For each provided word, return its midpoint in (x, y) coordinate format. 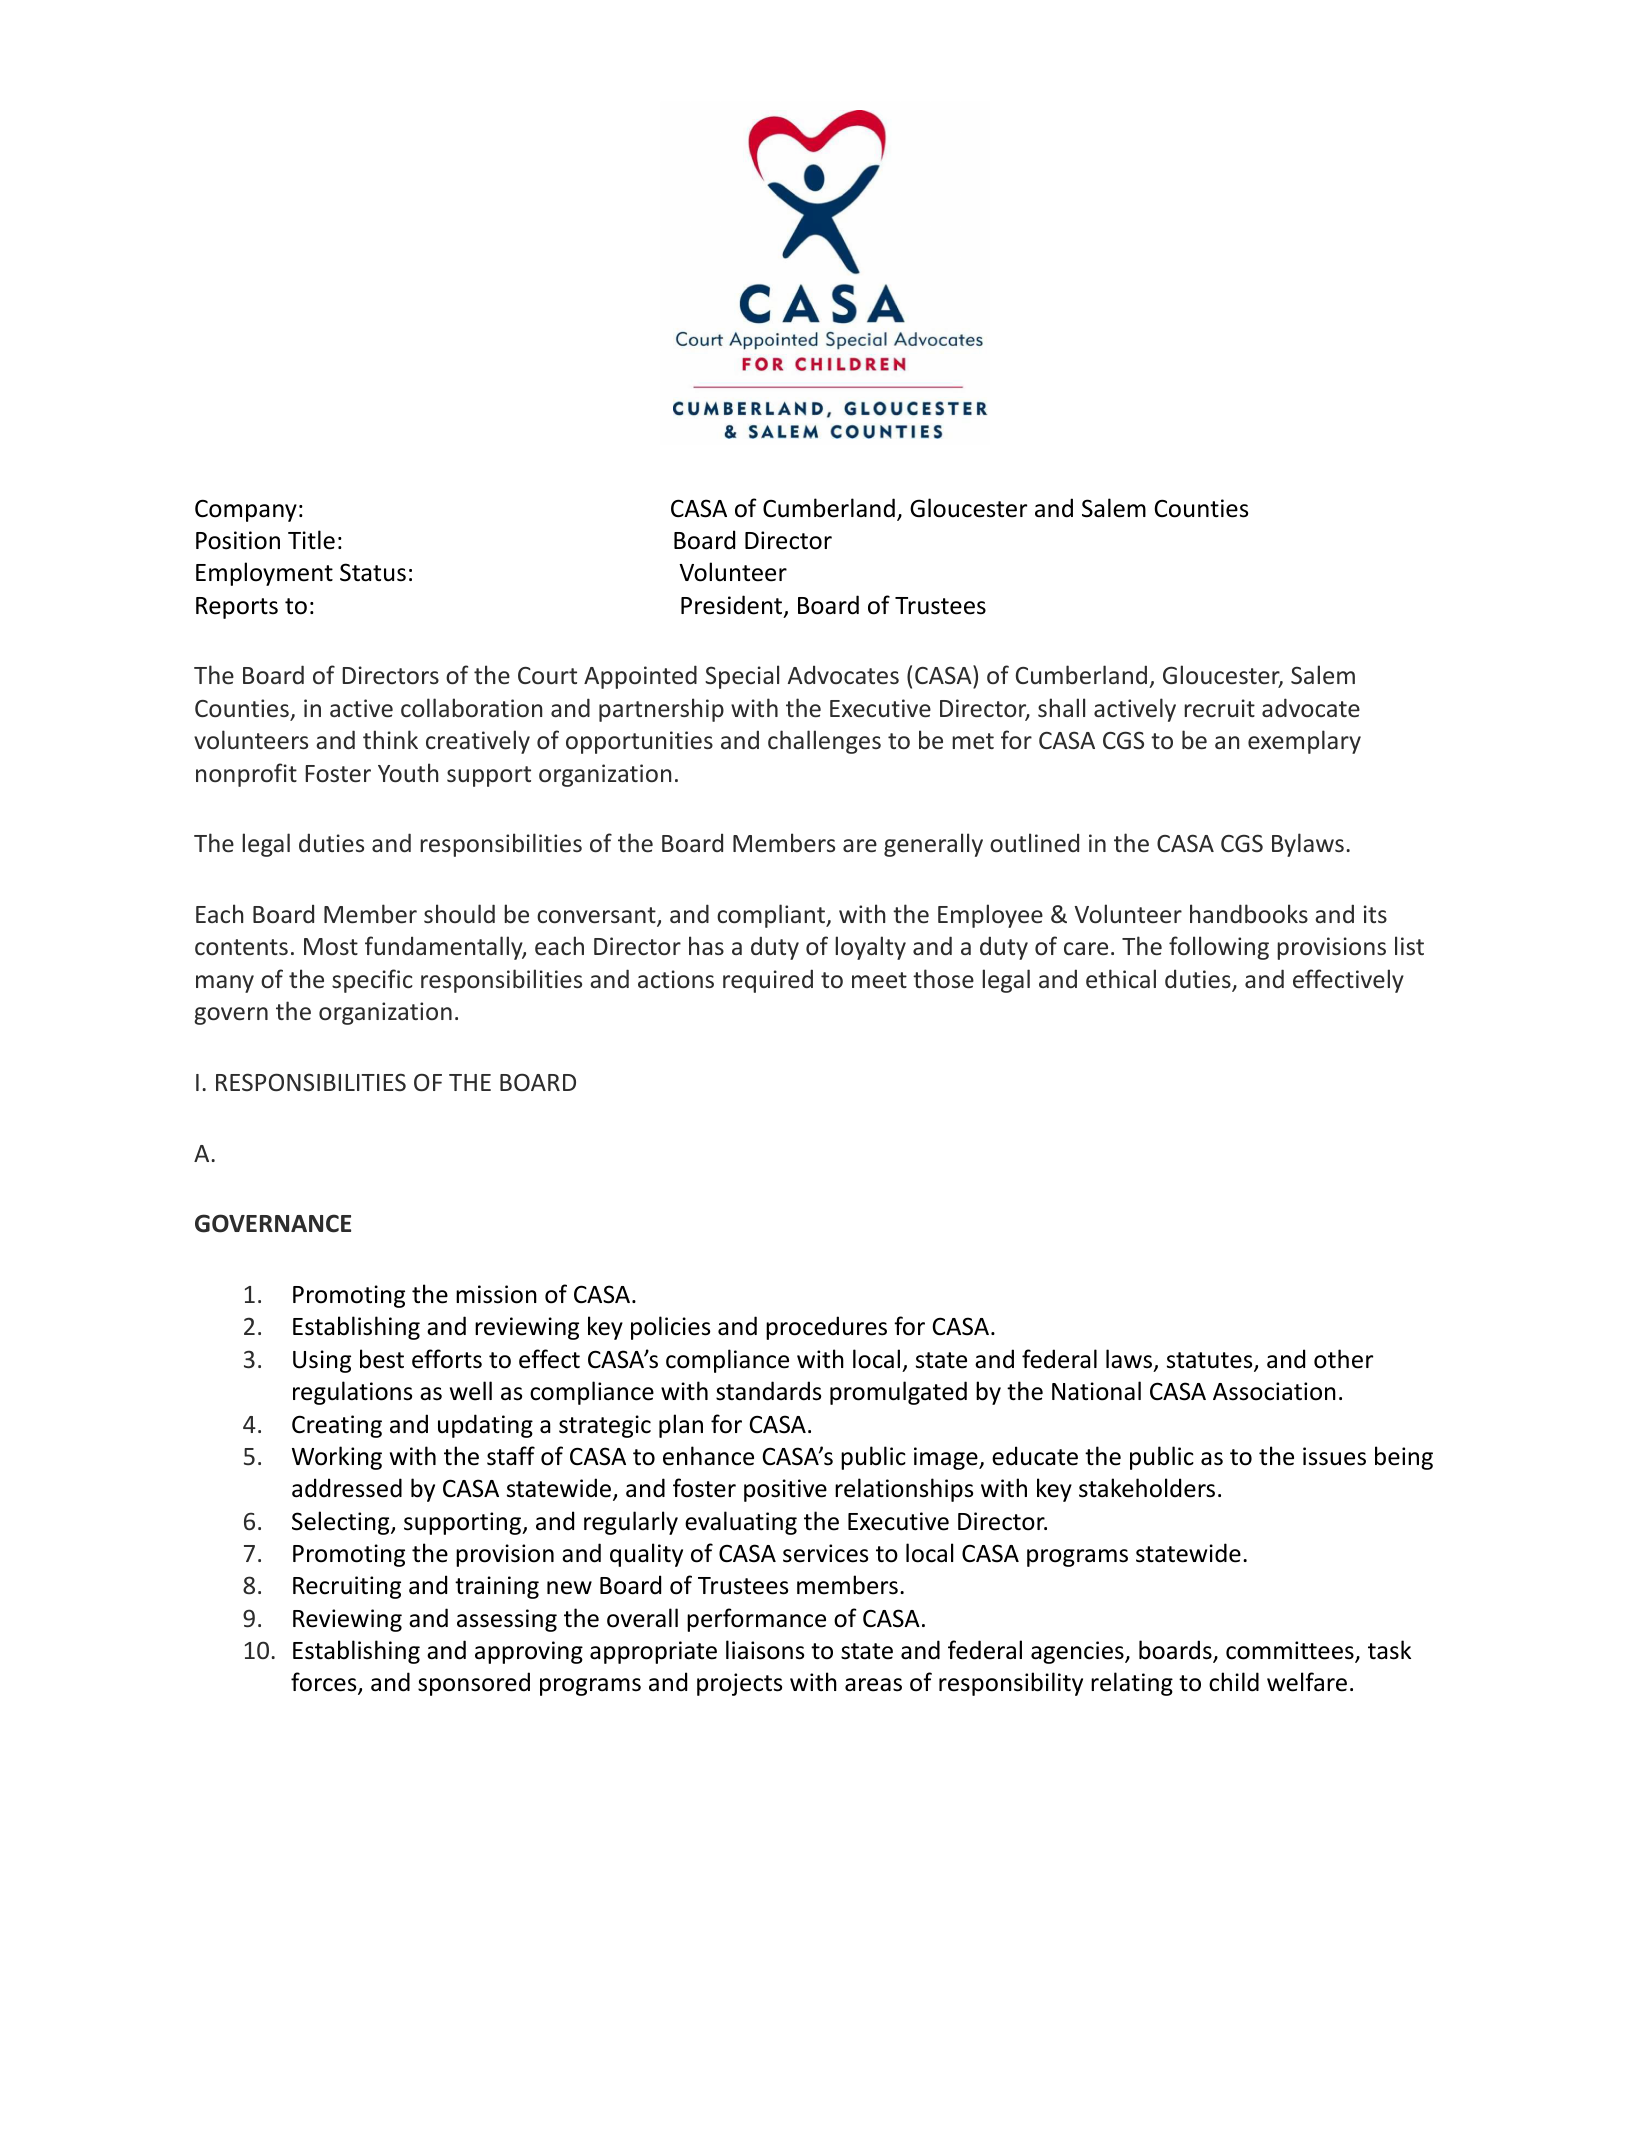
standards (768, 1391)
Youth (408, 772)
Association (1274, 1391)
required (768, 981)
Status (373, 572)
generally (933, 845)
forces (325, 1683)
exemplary (1304, 742)
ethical (1121, 978)
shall (1061, 707)
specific (372, 981)
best (382, 1359)
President (733, 606)
